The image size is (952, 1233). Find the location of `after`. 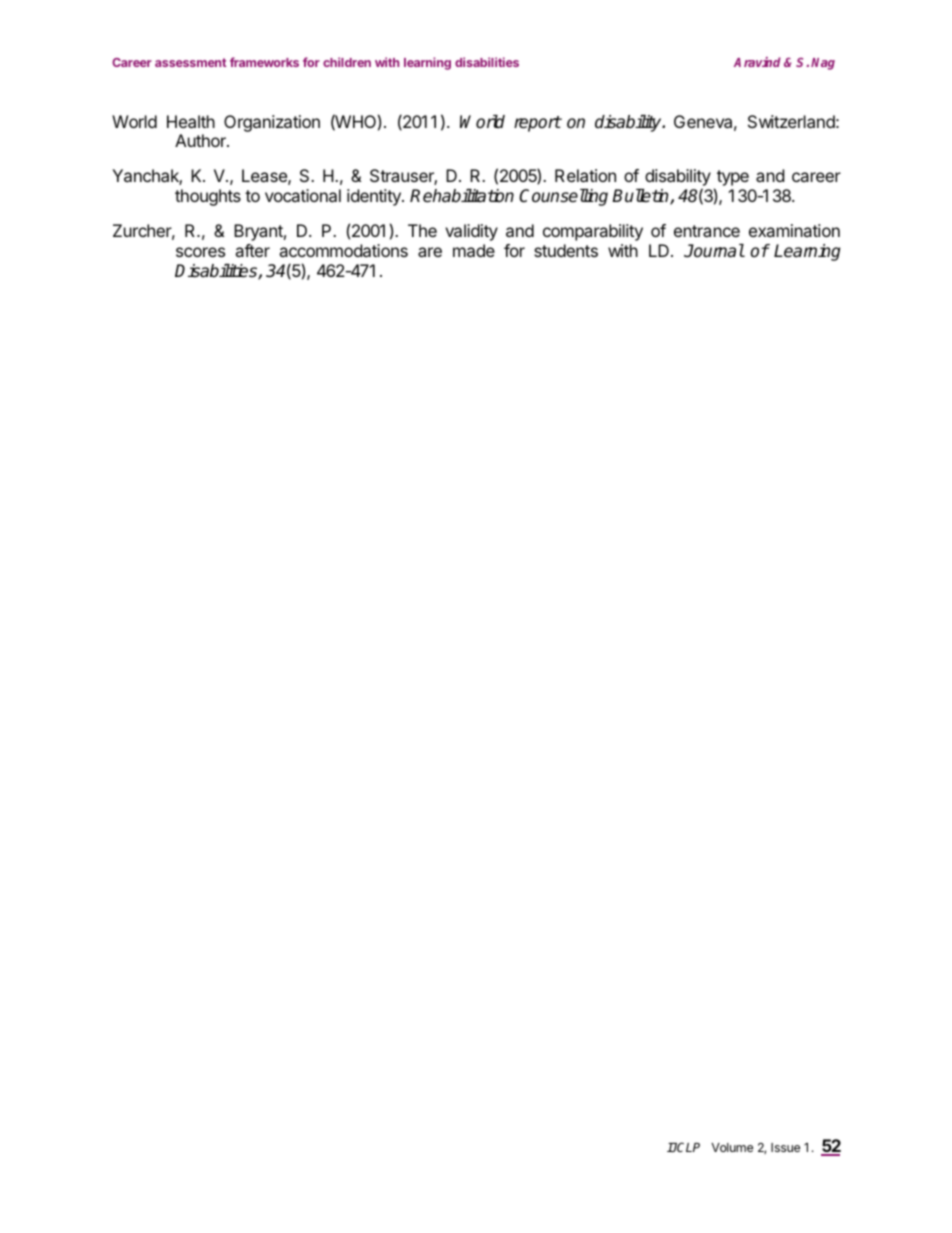

after is located at coordinates (252, 250).
